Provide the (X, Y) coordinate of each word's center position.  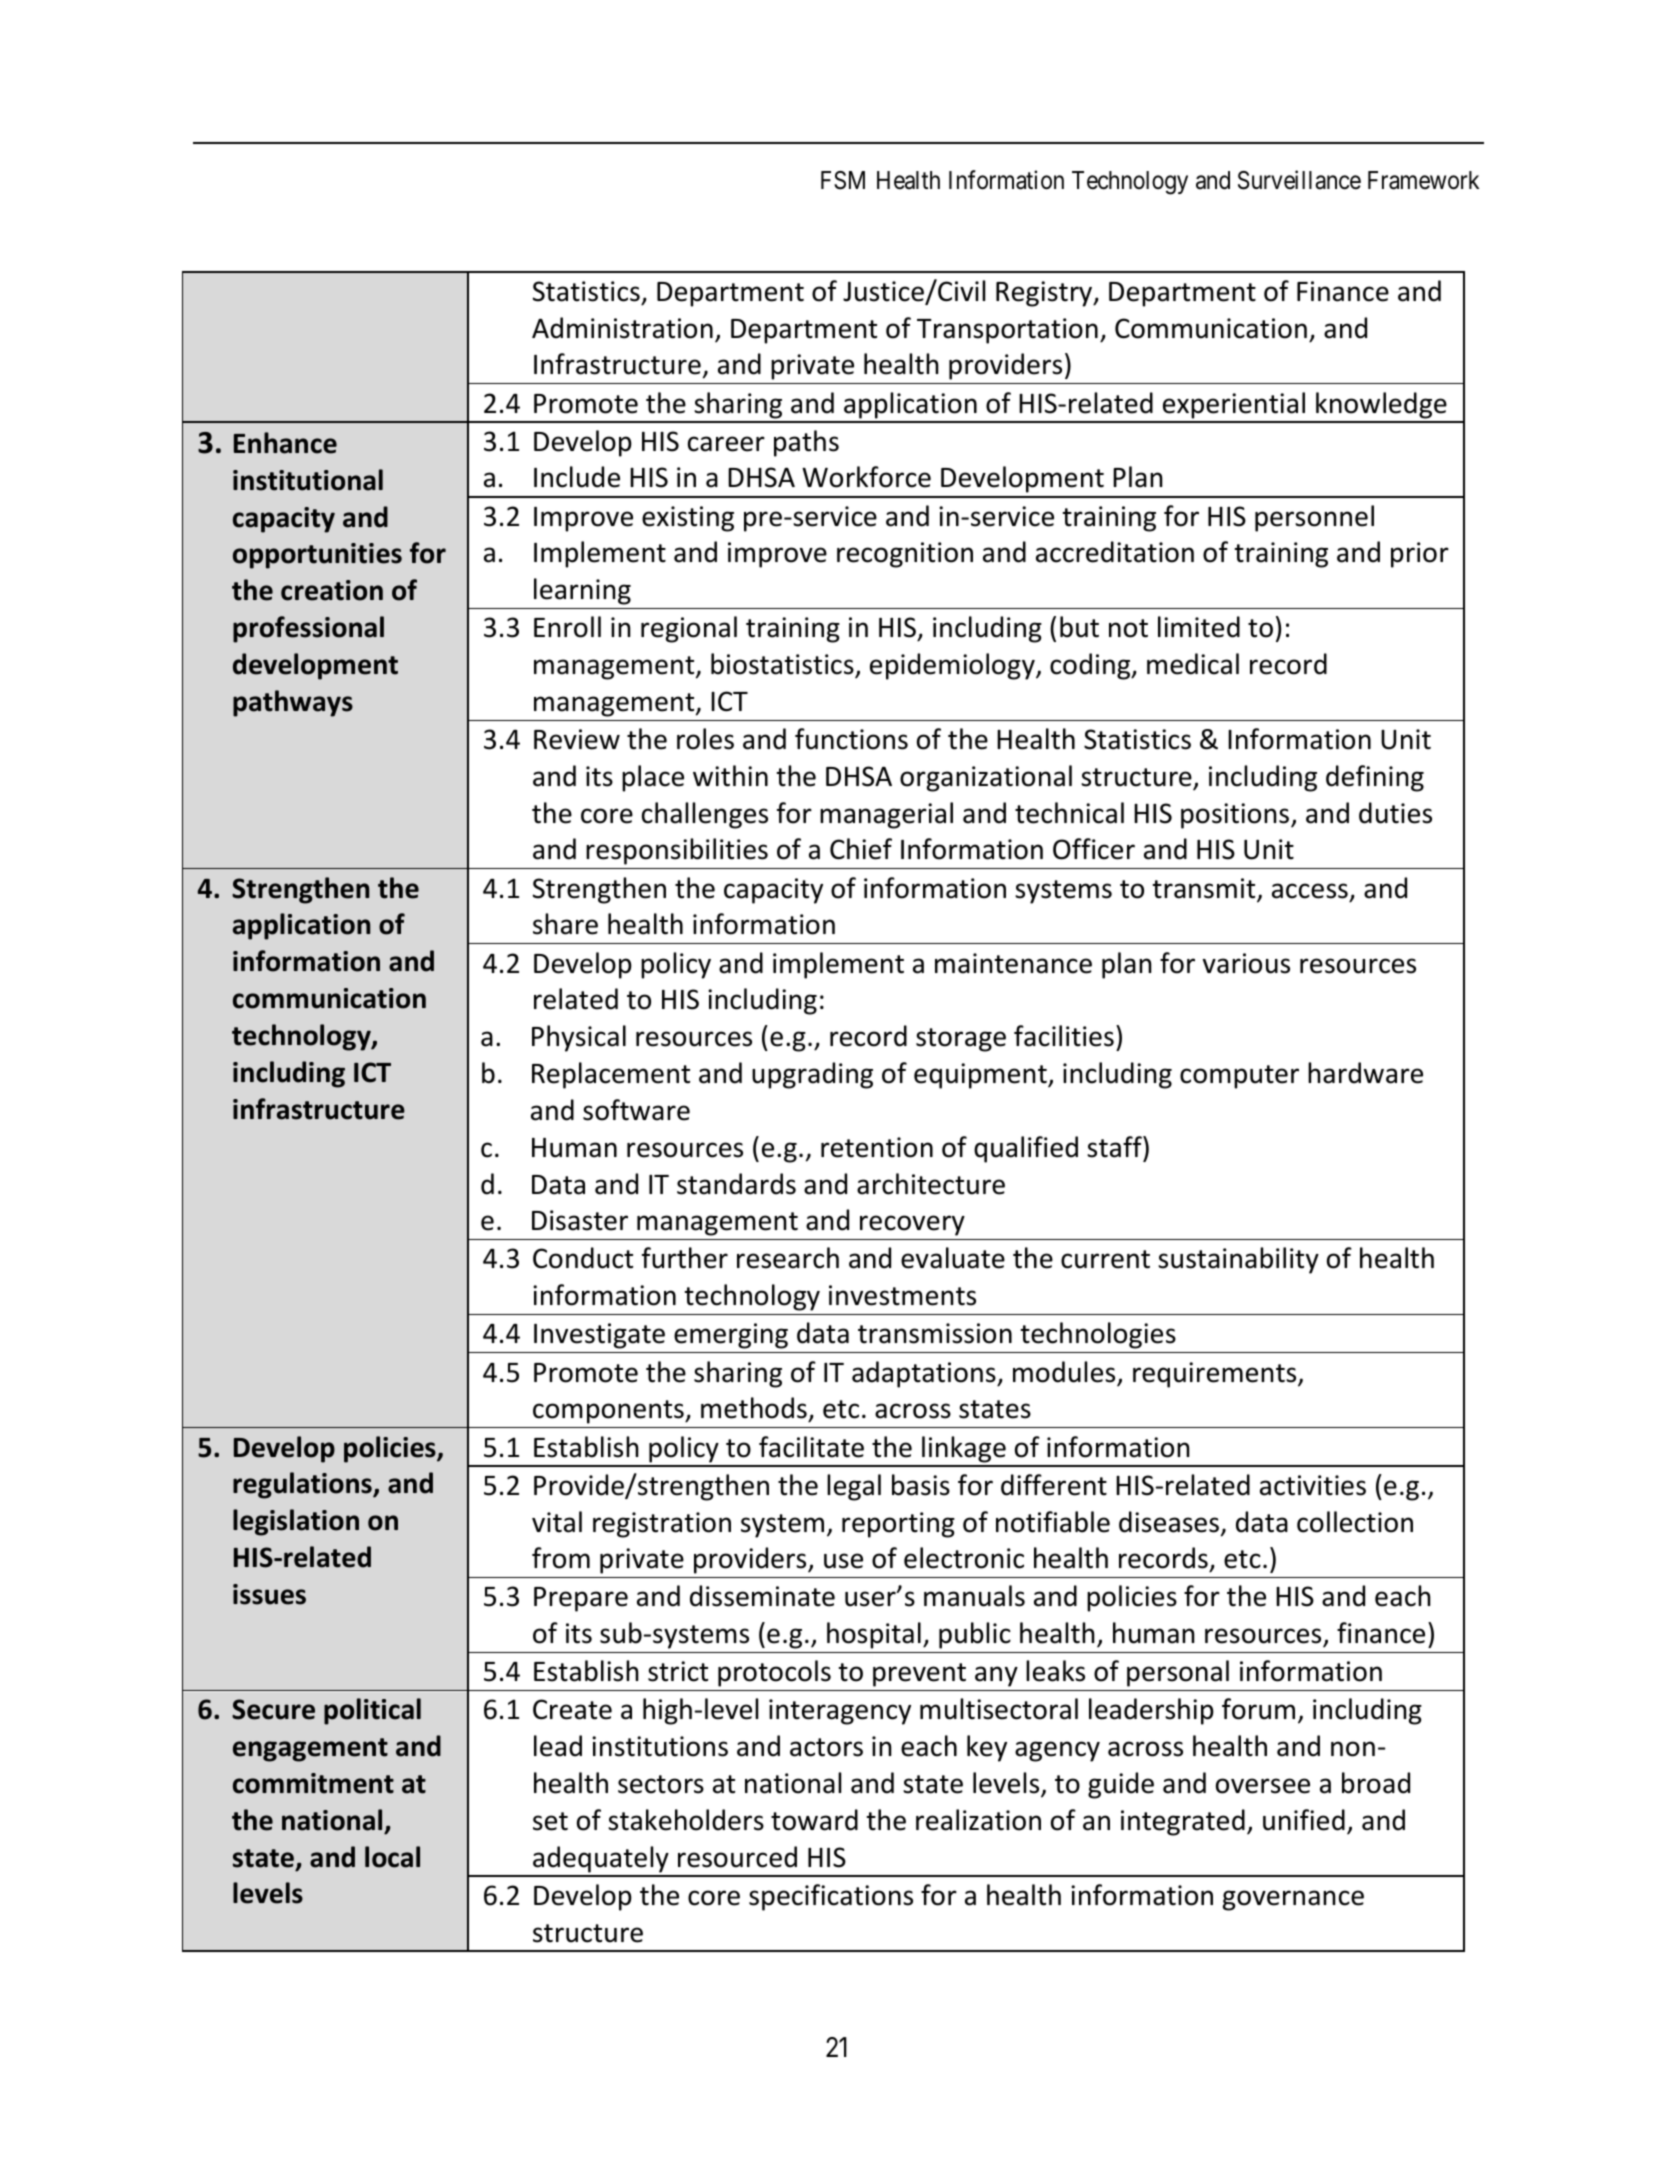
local (392, 1857)
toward (814, 1820)
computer (1239, 1077)
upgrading (812, 1075)
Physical (579, 1038)
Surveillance (1299, 180)
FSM (843, 180)
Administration (622, 328)
